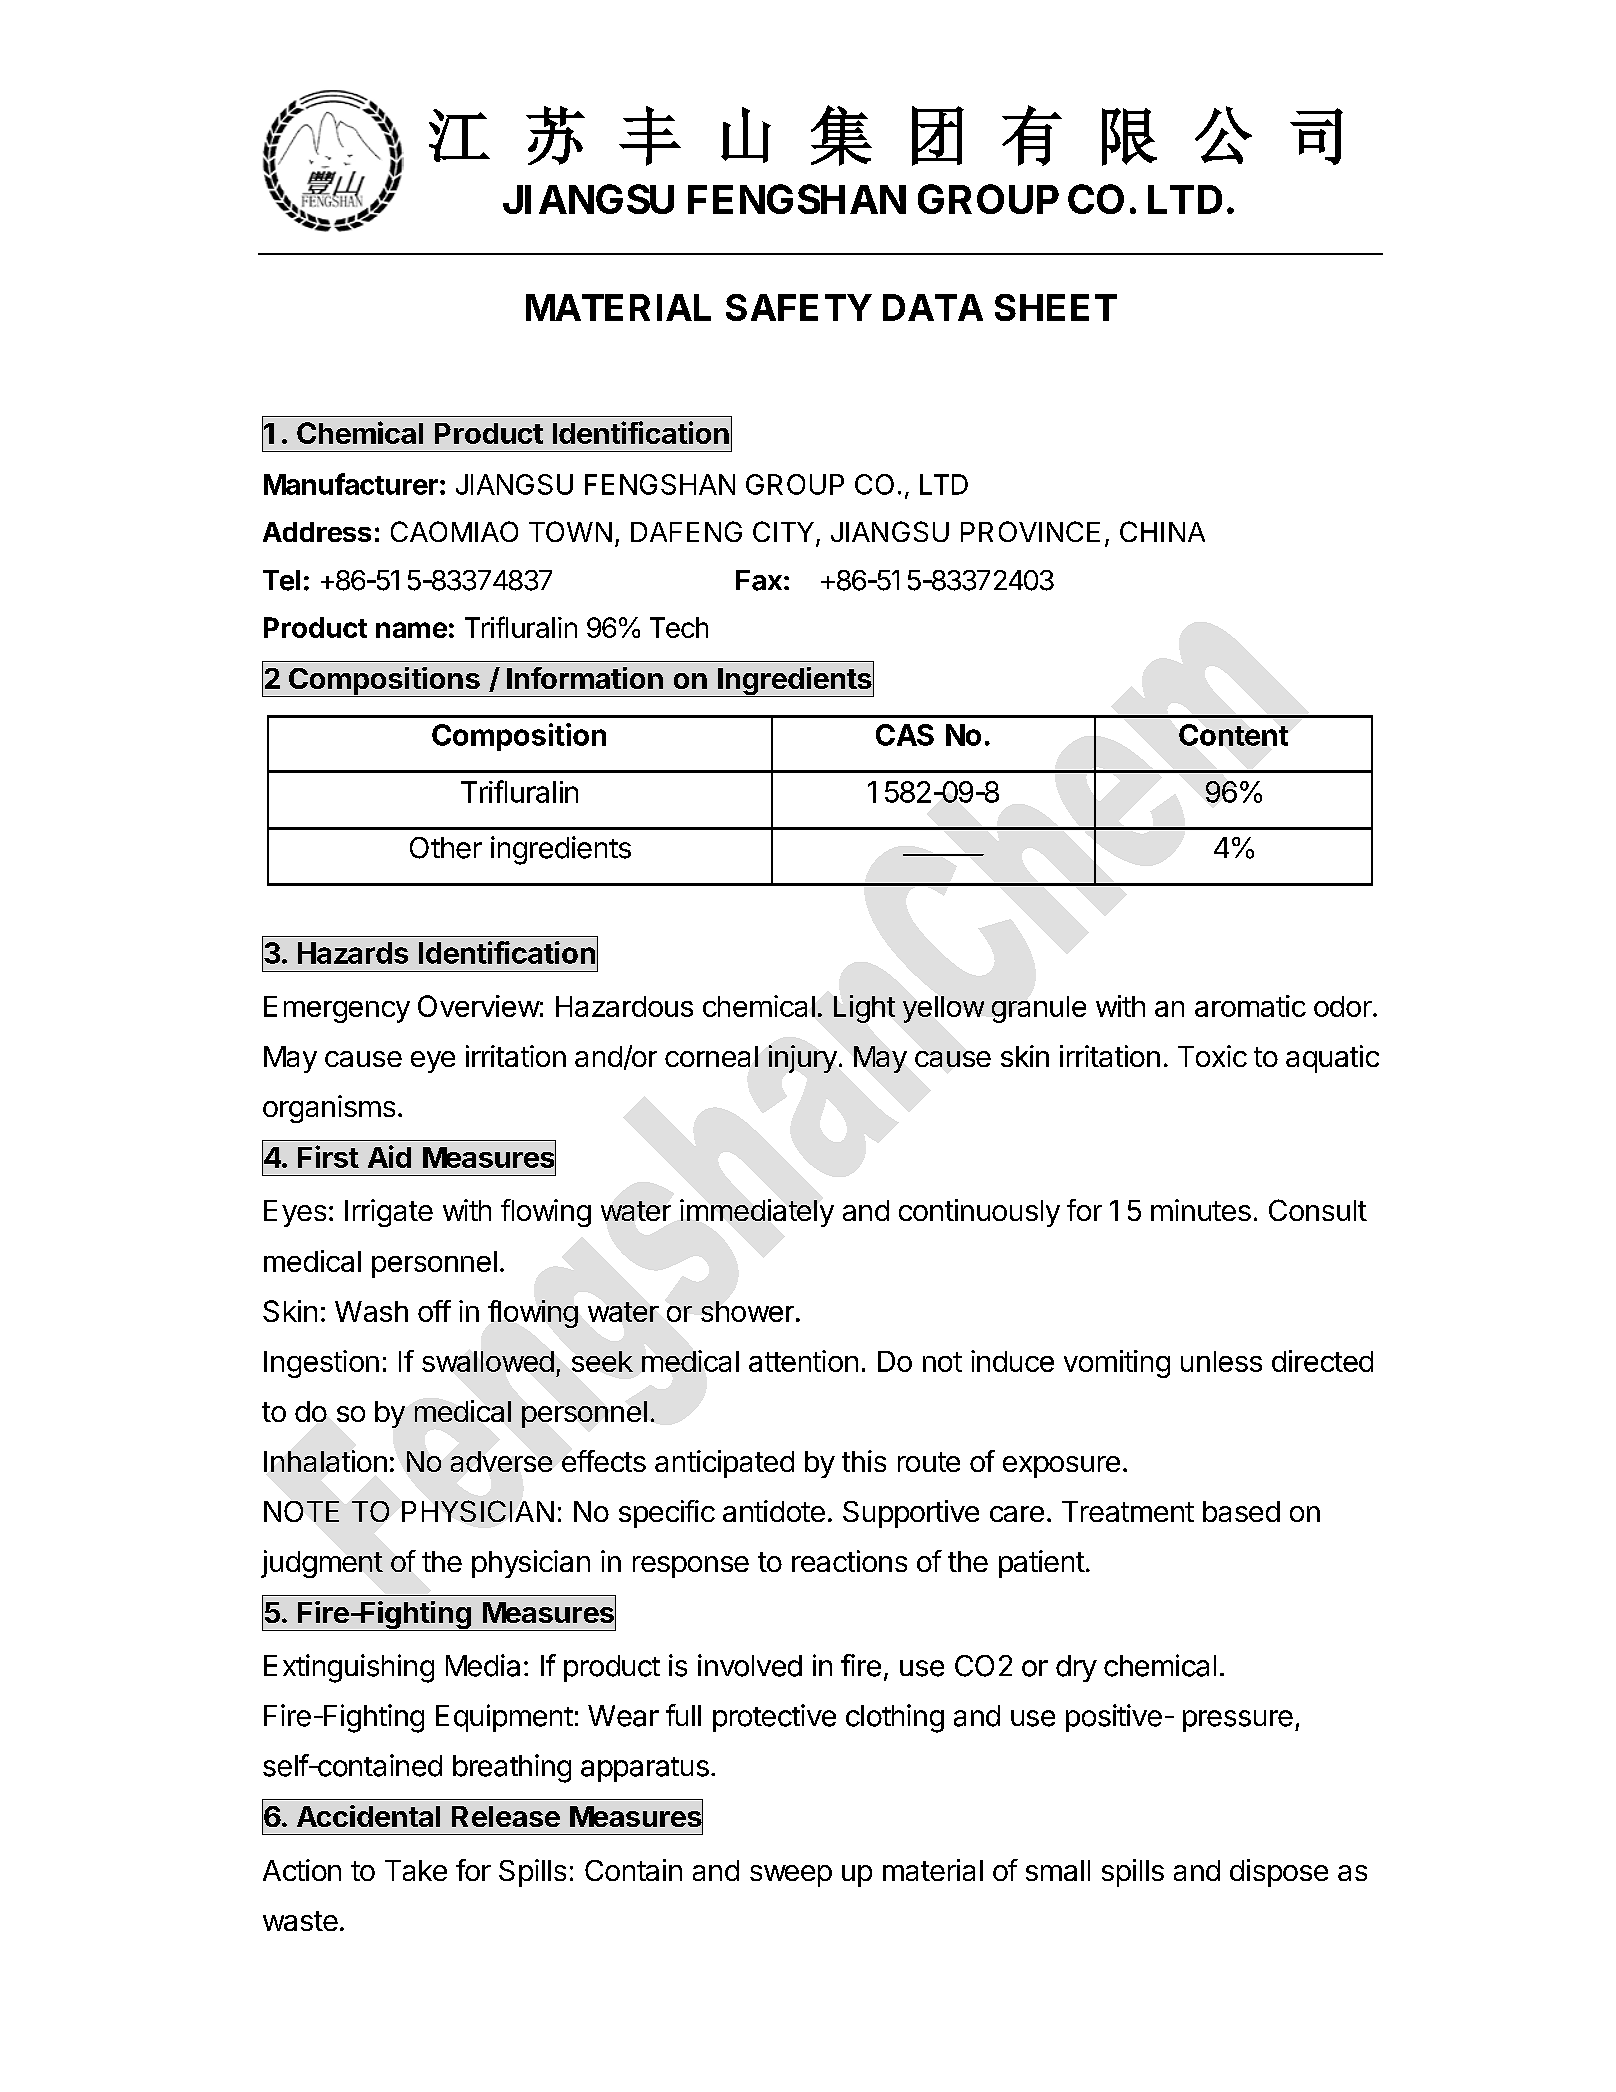 This screenshot has width=1616, height=2092. Describe the element at coordinates (416, 1870) in the screenshot. I see `Take` at that location.
